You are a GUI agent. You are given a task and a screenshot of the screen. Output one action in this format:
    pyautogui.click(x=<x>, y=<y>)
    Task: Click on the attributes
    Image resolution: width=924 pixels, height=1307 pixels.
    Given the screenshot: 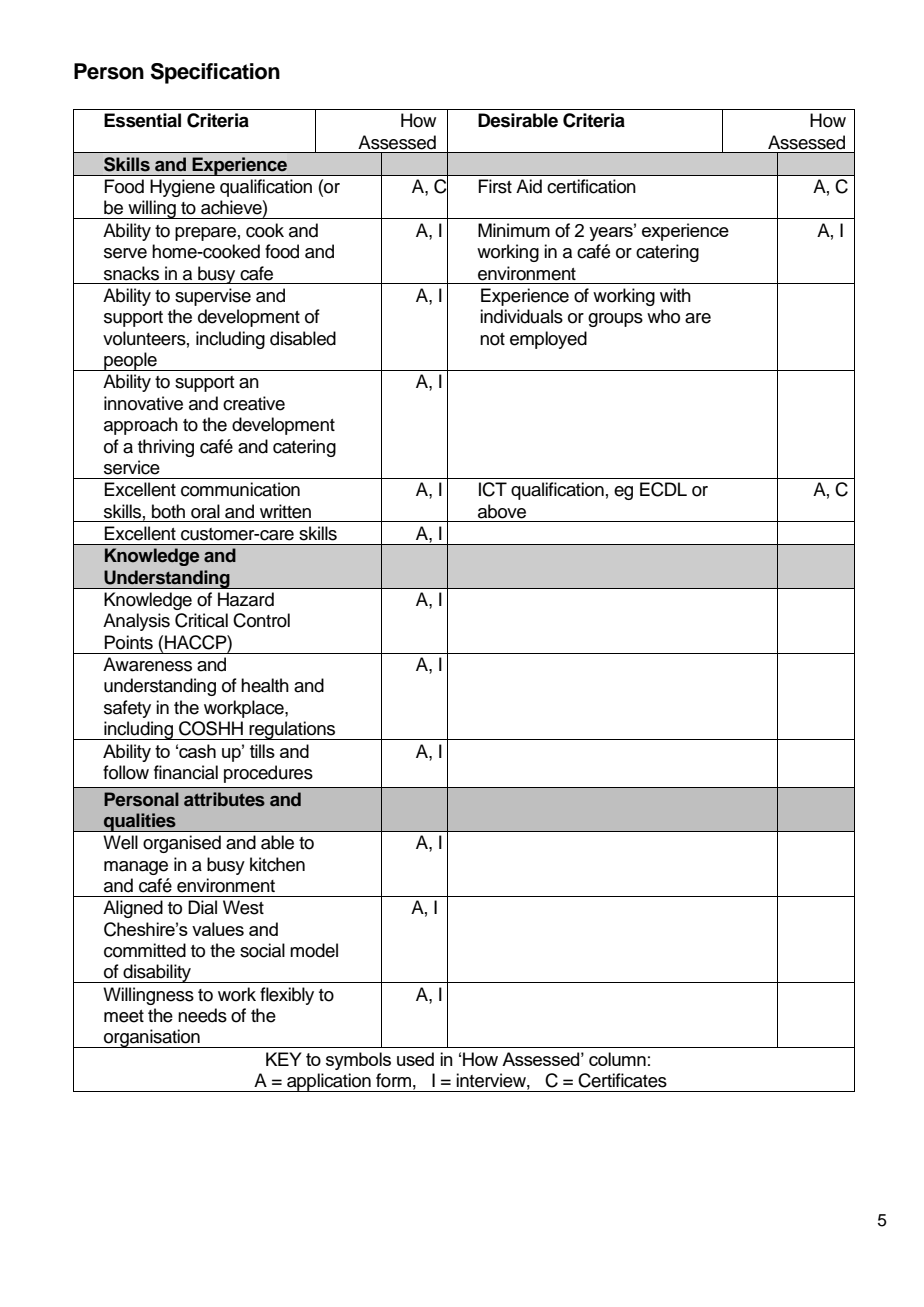 What is the action you would take?
    pyautogui.click(x=224, y=799)
